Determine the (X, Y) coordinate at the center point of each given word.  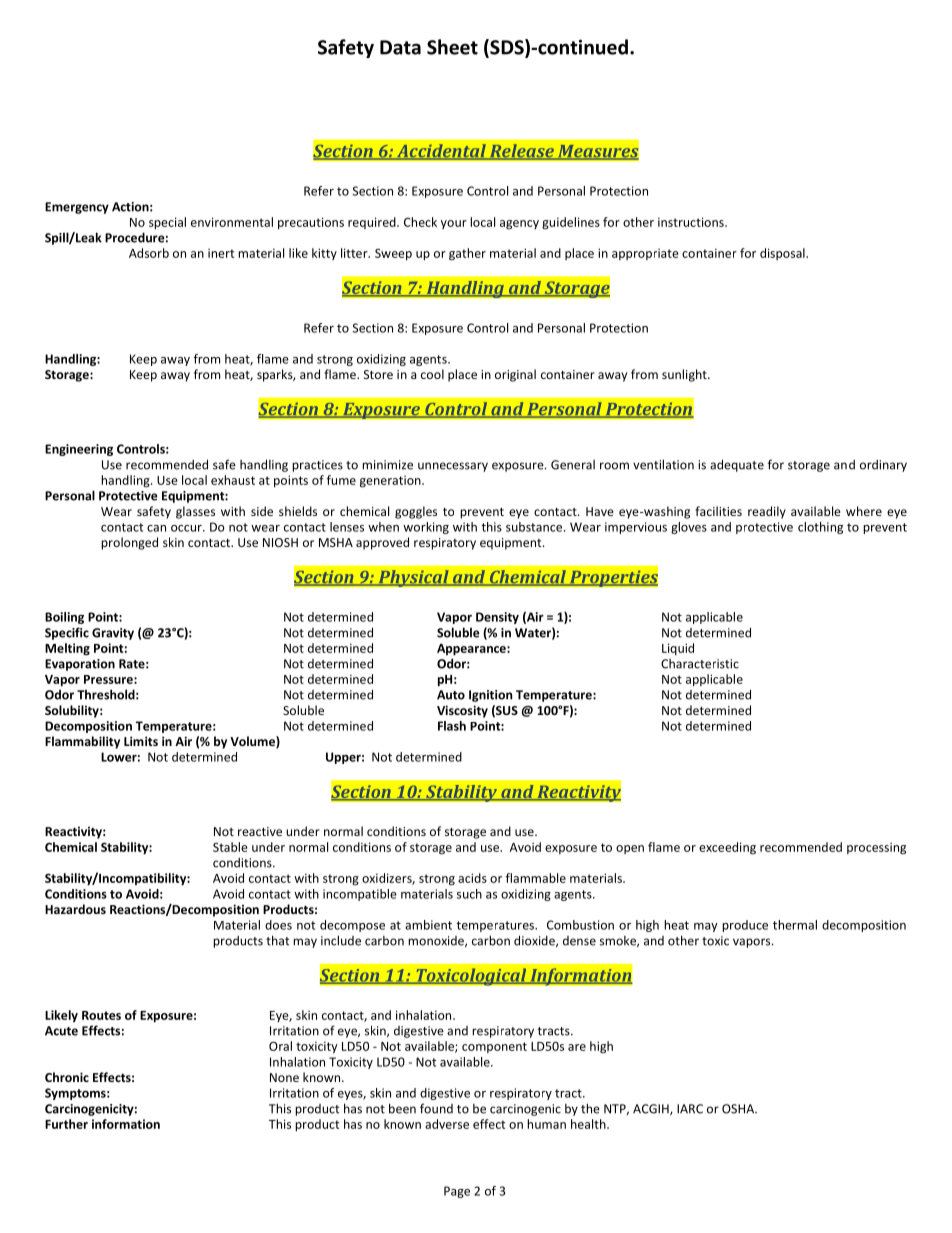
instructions (692, 222)
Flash (452, 726)
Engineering (79, 450)
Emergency (77, 208)
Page (457, 1192)
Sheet (452, 47)
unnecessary (453, 467)
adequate (737, 465)
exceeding (727, 848)
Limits (141, 741)
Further (66, 1124)
